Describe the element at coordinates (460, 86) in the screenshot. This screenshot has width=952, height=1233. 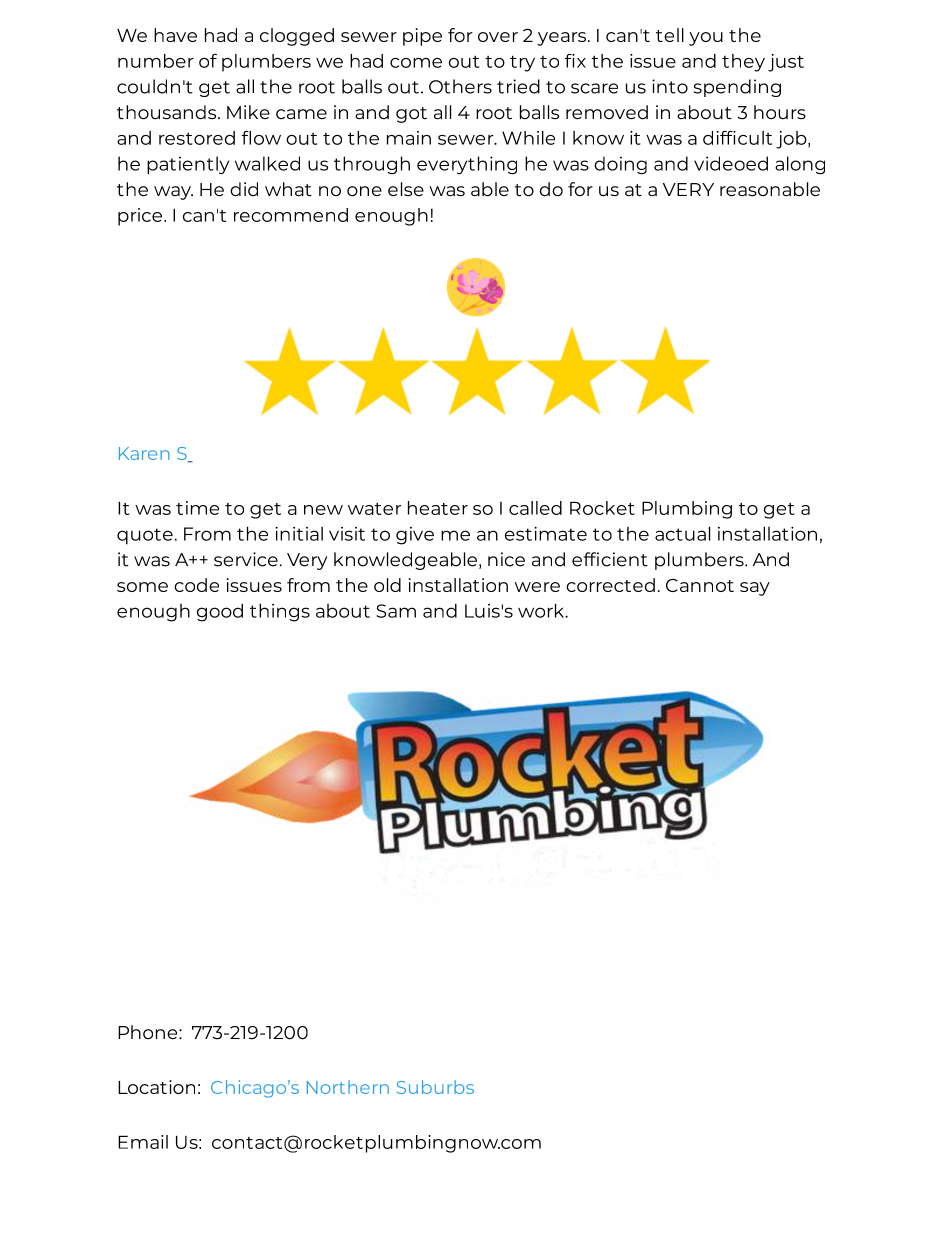
I see `Others` at that location.
